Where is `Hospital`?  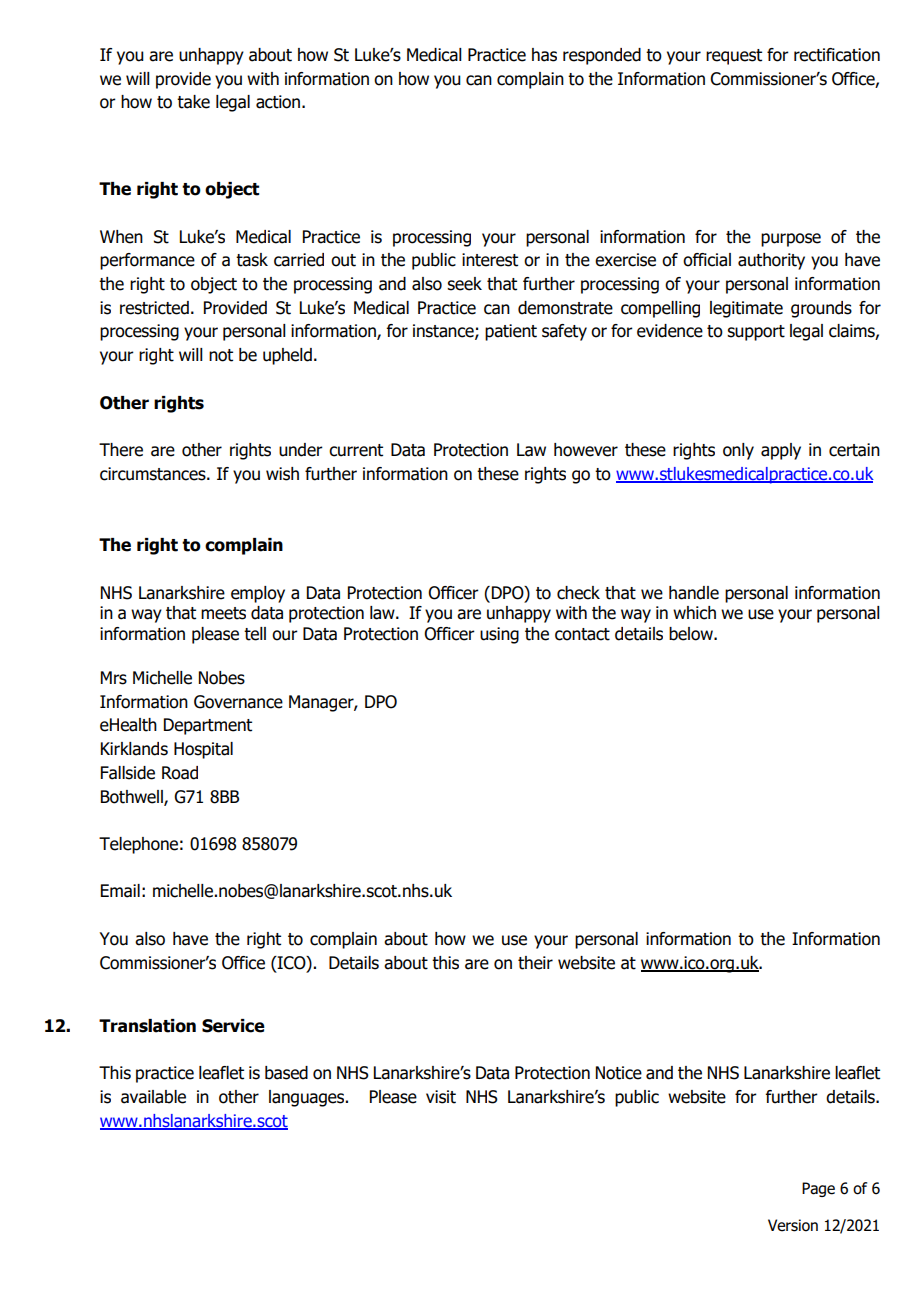 Hospital is located at coordinates (203, 750).
